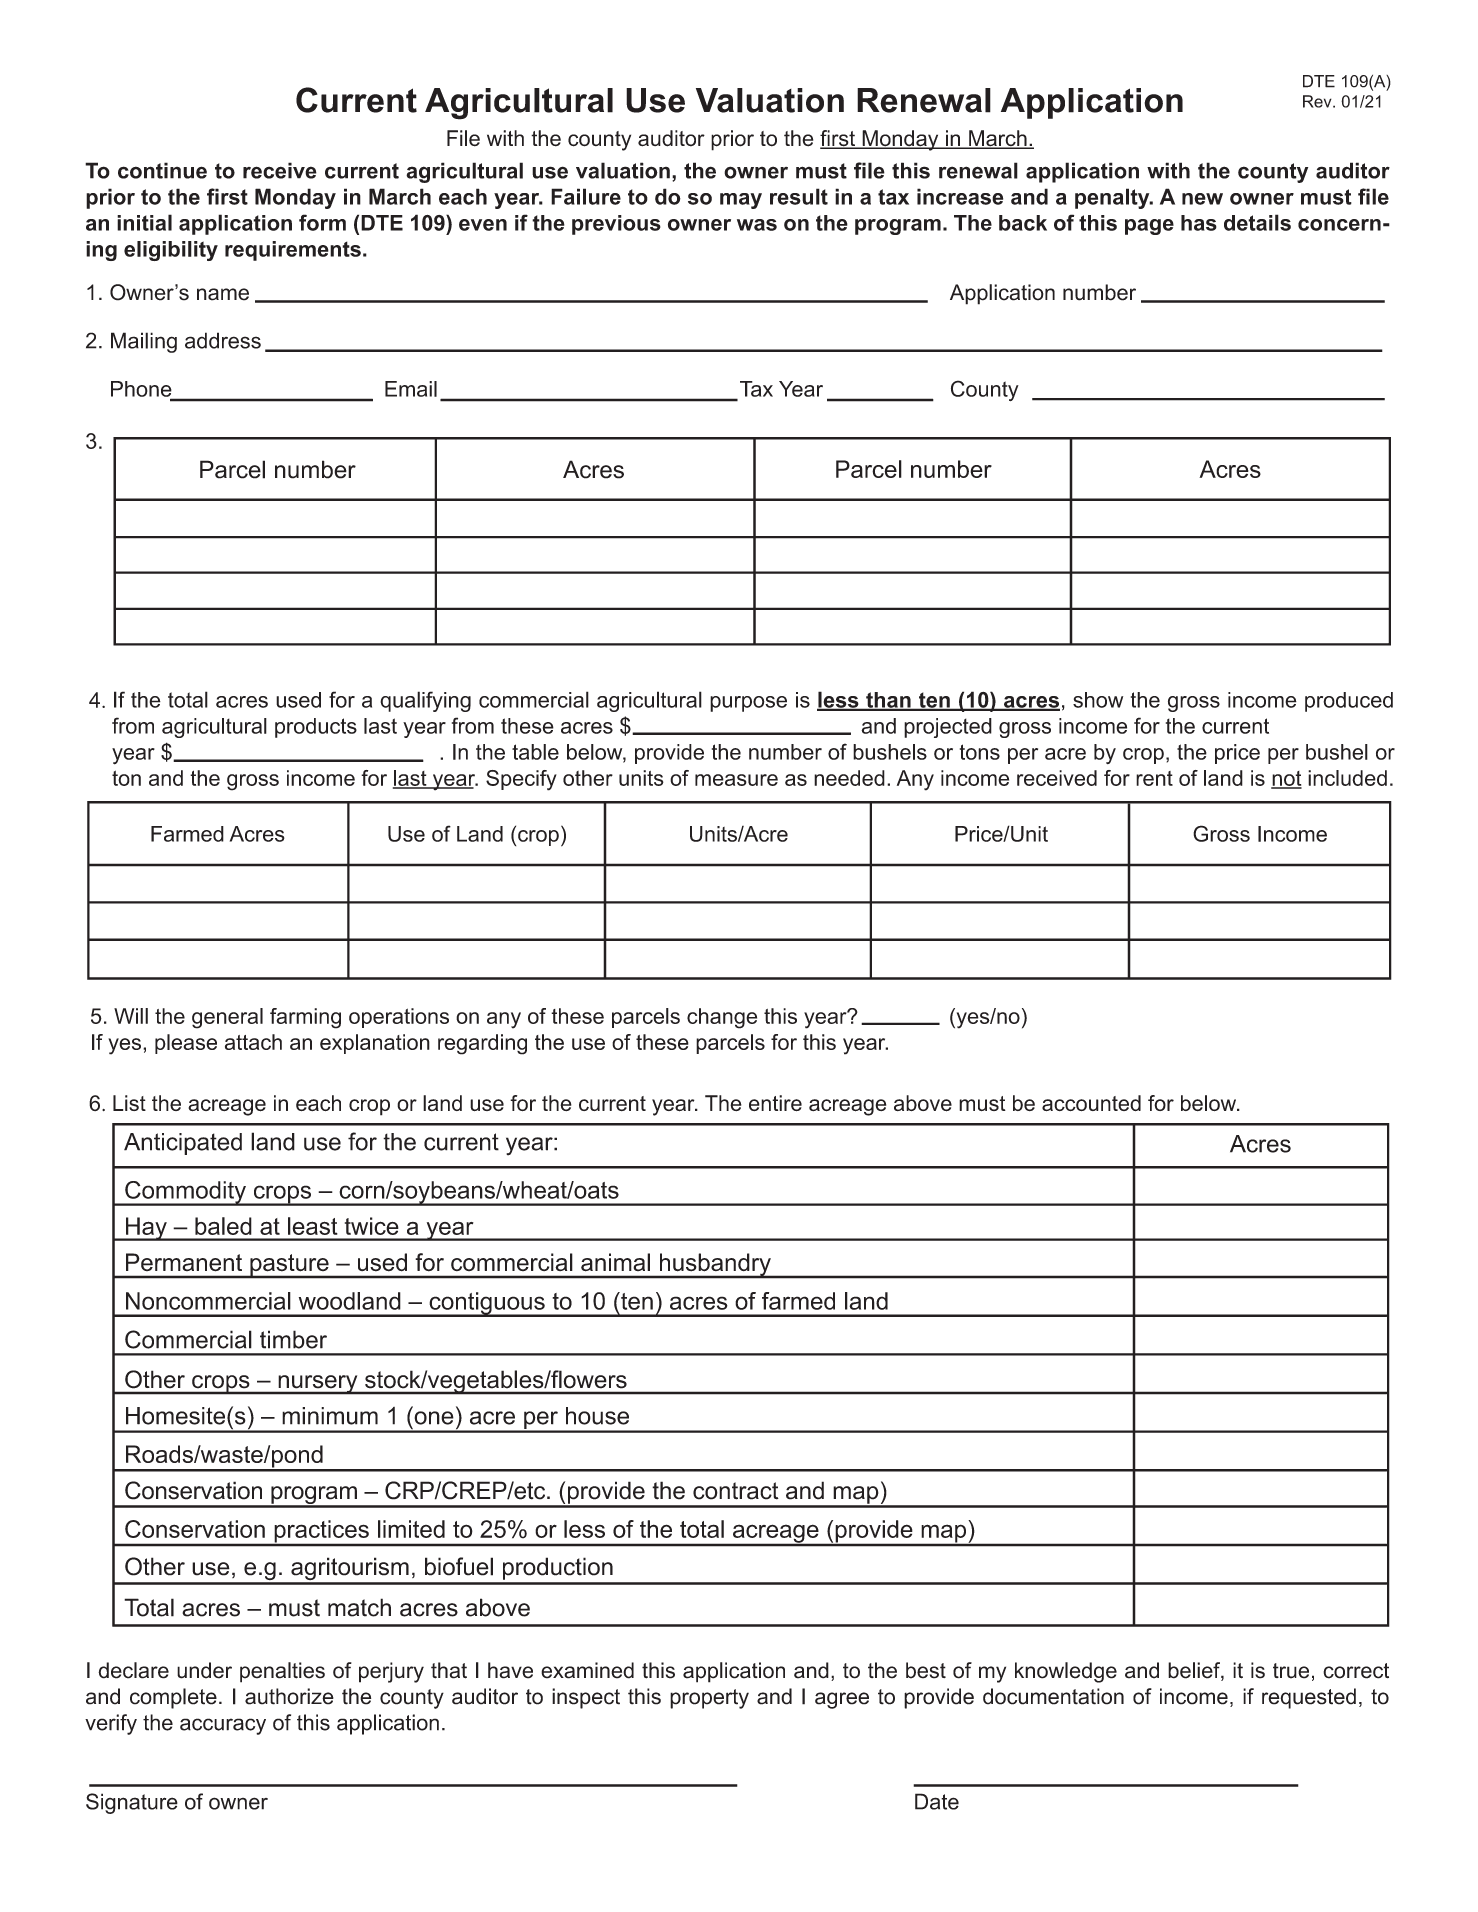 The height and width of the screenshot is (1912, 1478). Describe the element at coordinates (293, 251) in the screenshot. I see `requirements` at that location.
